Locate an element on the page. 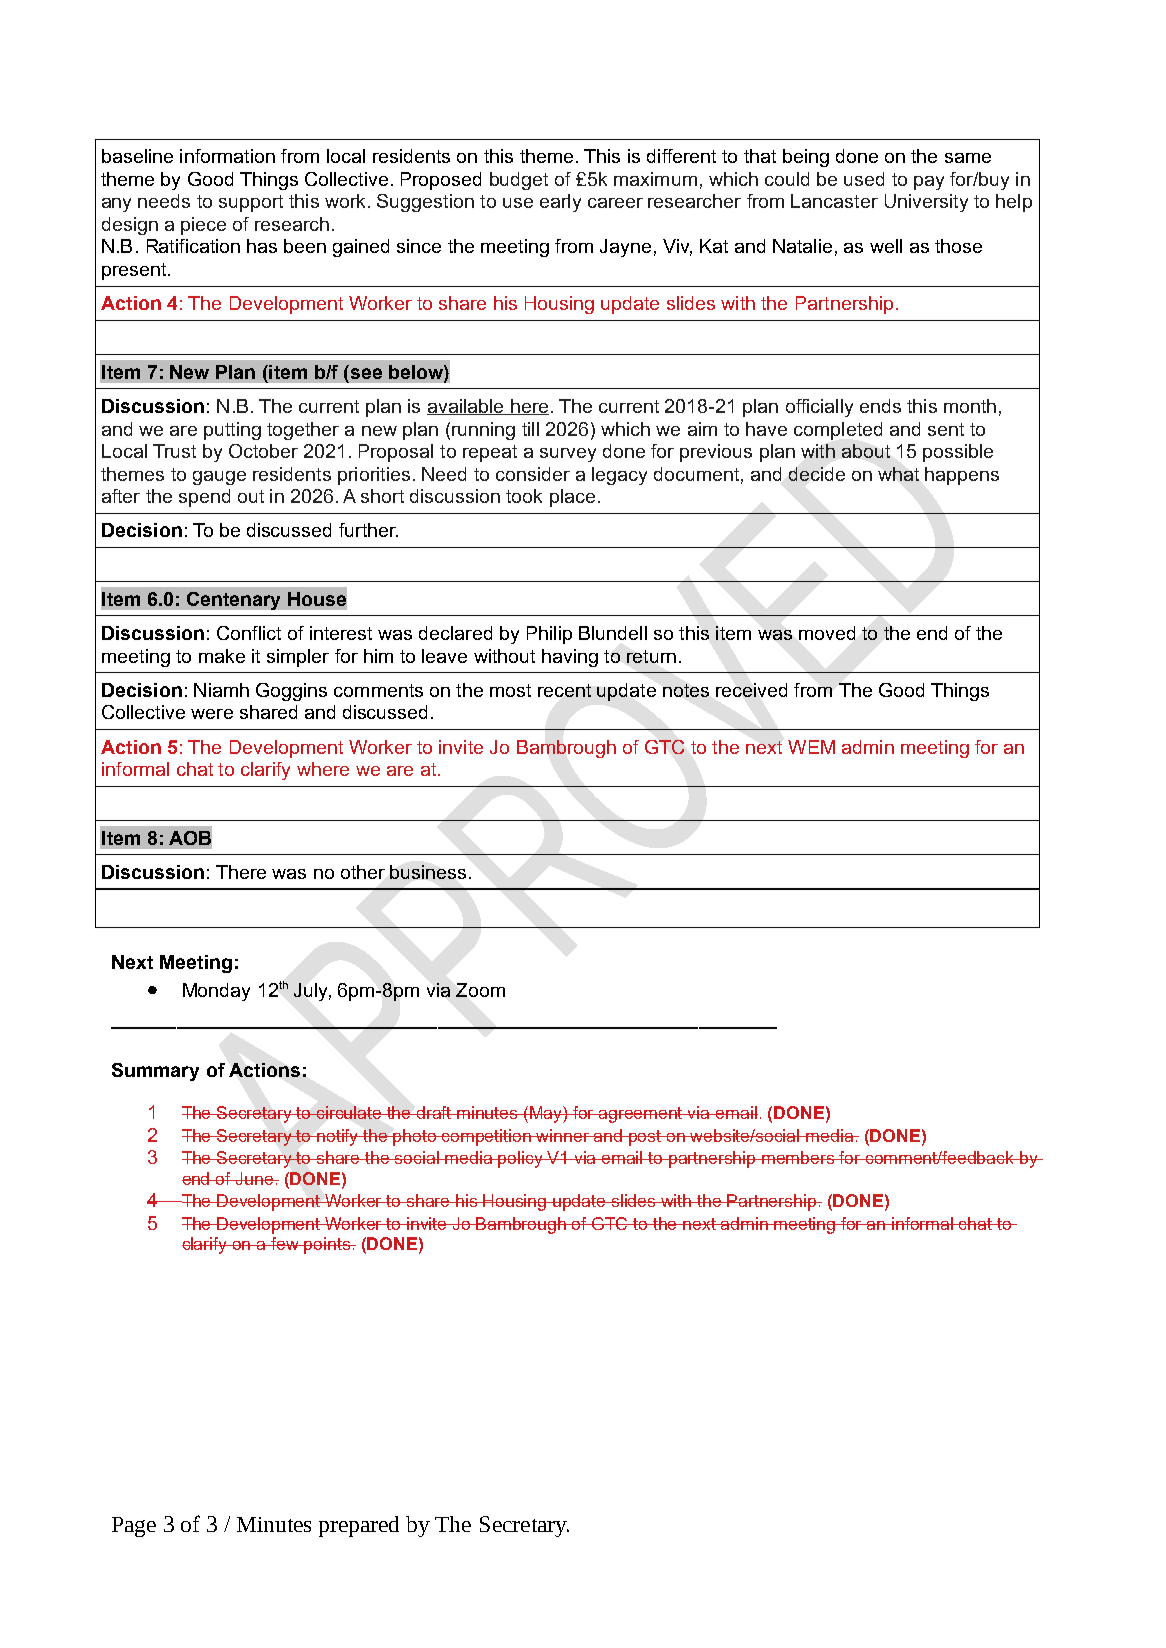 This page has width=1166, height=1648. winner is located at coordinates (563, 1135).
